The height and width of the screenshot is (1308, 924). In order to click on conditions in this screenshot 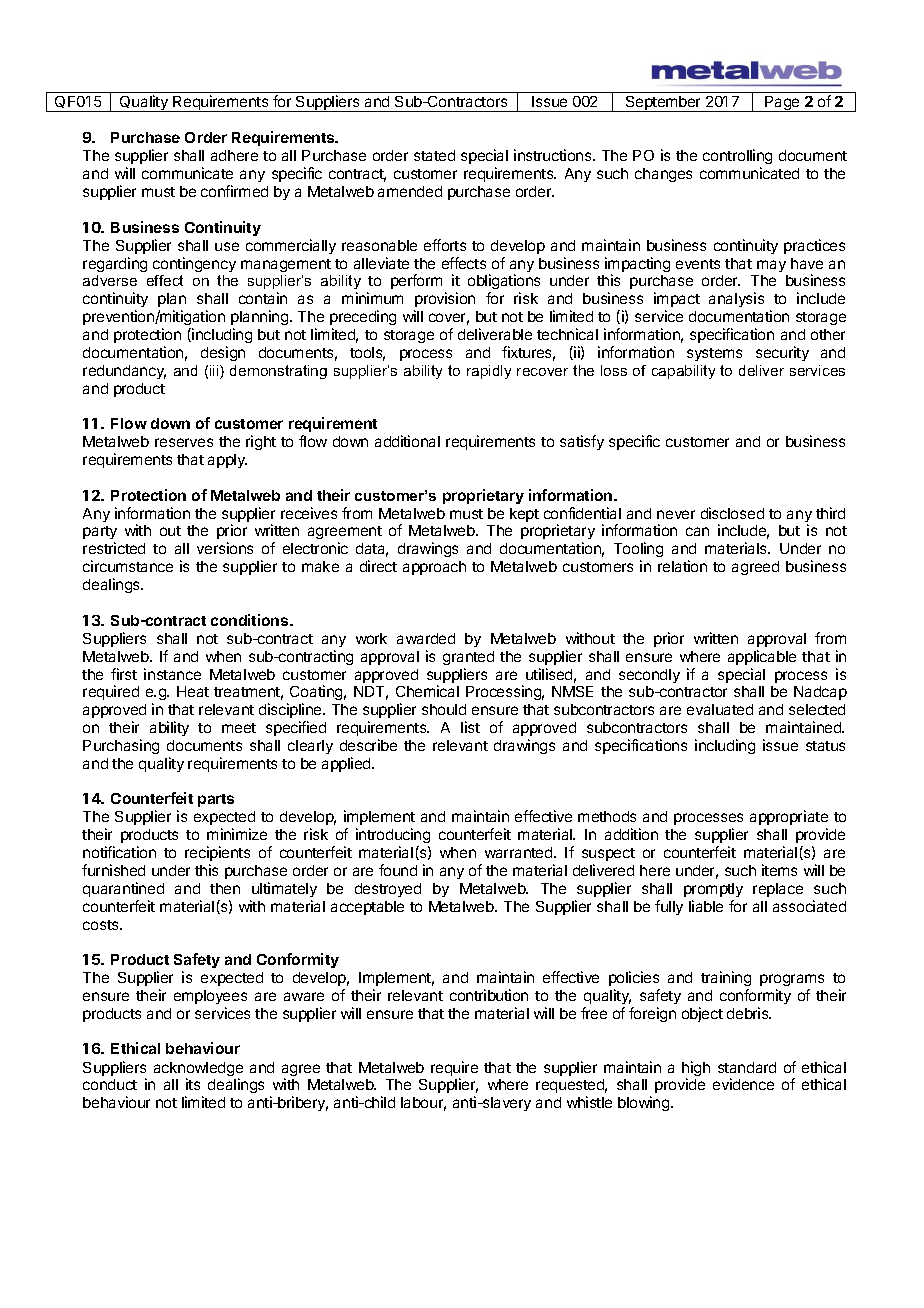, I will do `click(251, 620)`.
